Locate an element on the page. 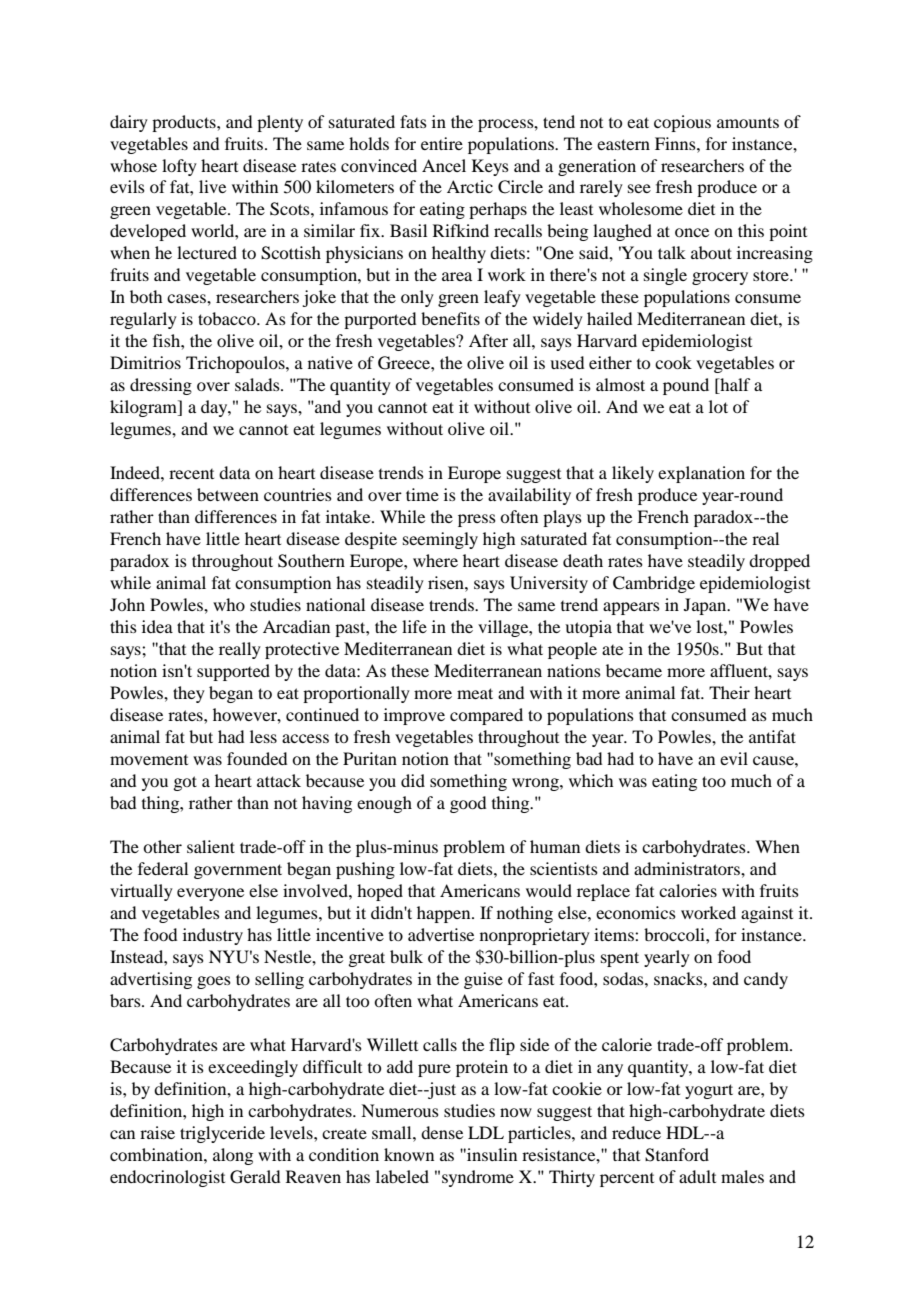  everyone is located at coordinates (210, 894).
